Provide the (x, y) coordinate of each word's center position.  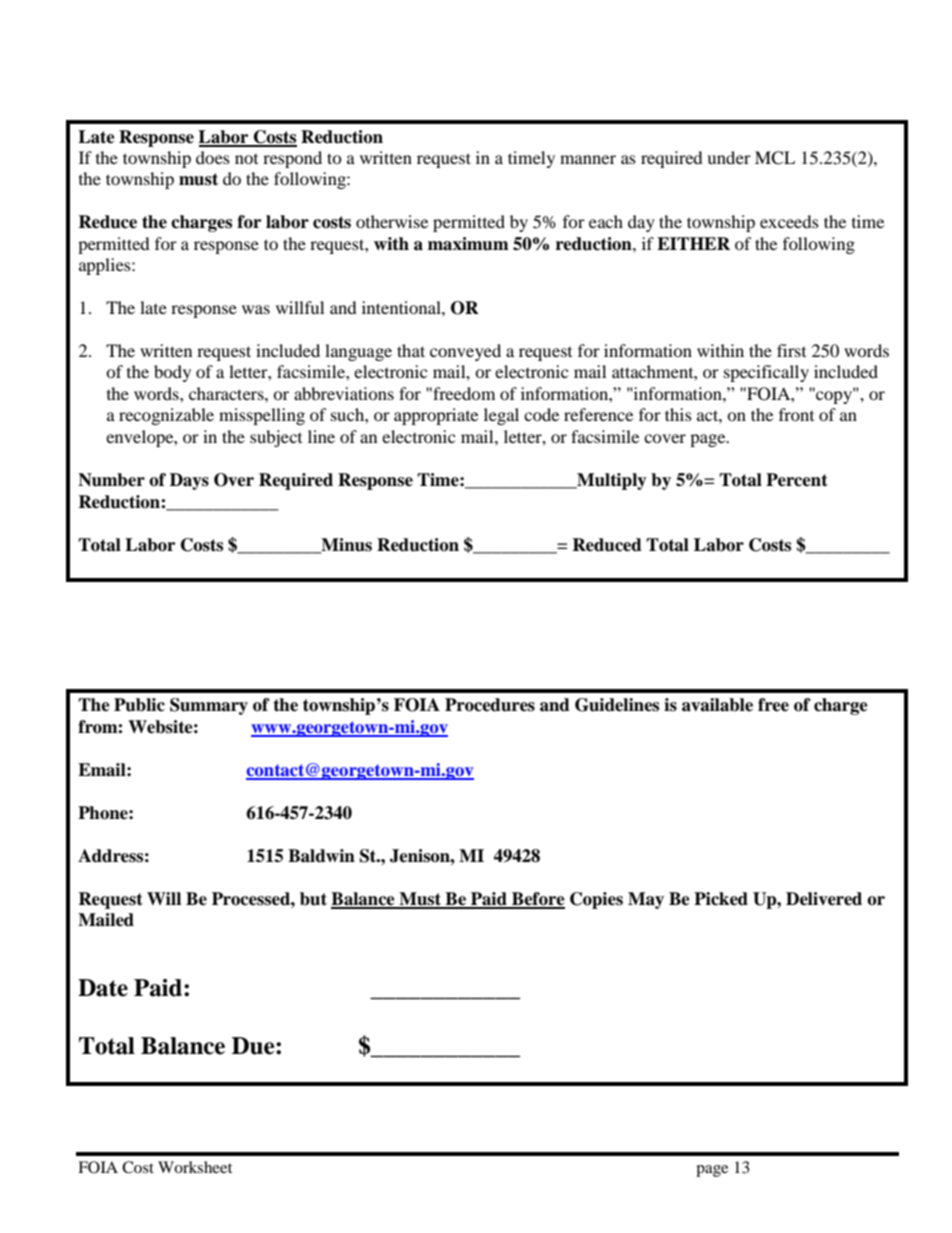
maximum (468, 244)
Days (189, 481)
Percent (797, 480)
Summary (209, 706)
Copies (596, 900)
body (172, 373)
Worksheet (195, 1167)
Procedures (490, 705)
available (717, 705)
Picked (721, 899)
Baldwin (321, 856)
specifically (766, 373)
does (213, 157)
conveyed (465, 352)
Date (103, 988)
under (729, 157)
